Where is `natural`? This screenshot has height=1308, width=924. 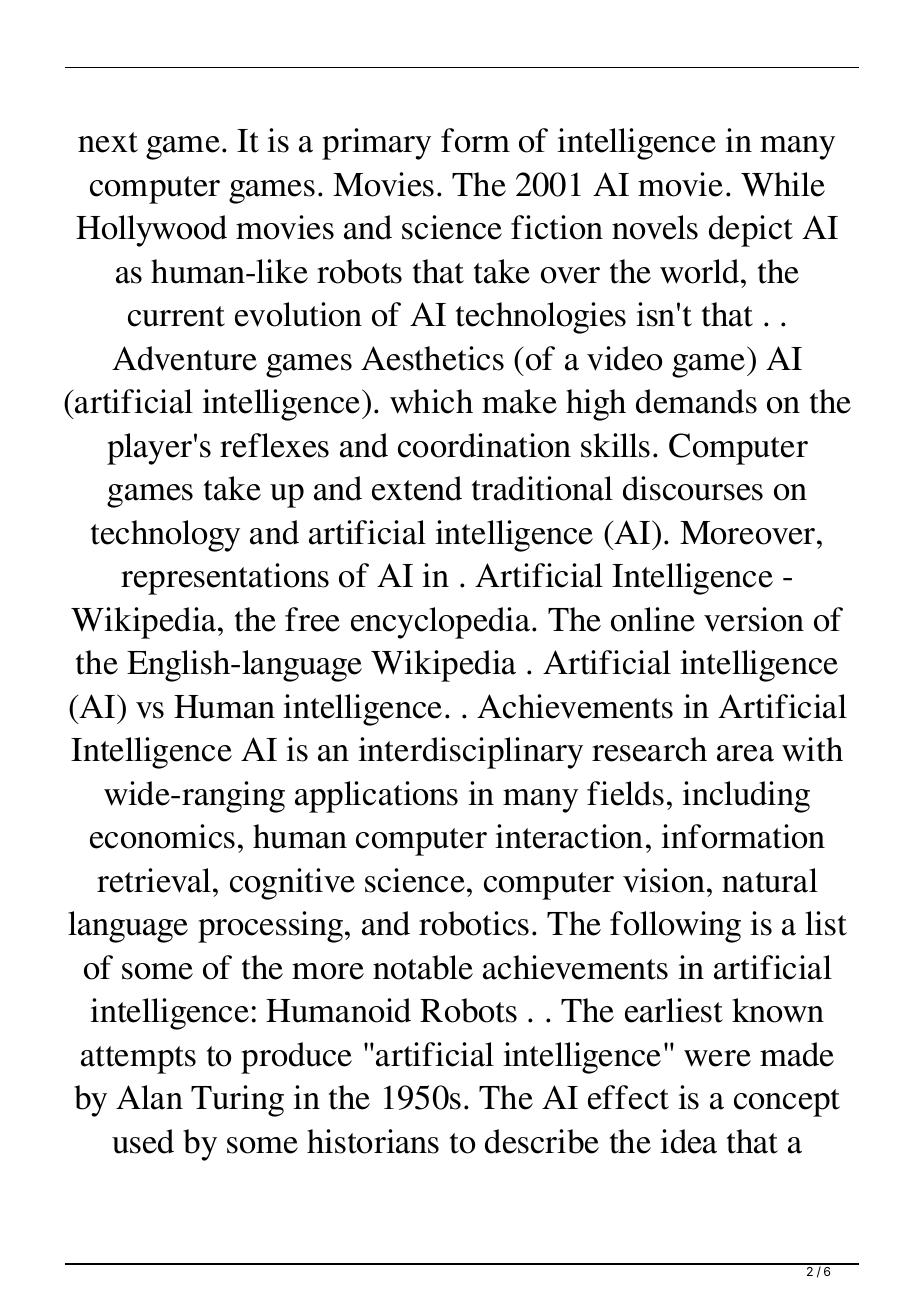 natural is located at coordinates (770, 880).
